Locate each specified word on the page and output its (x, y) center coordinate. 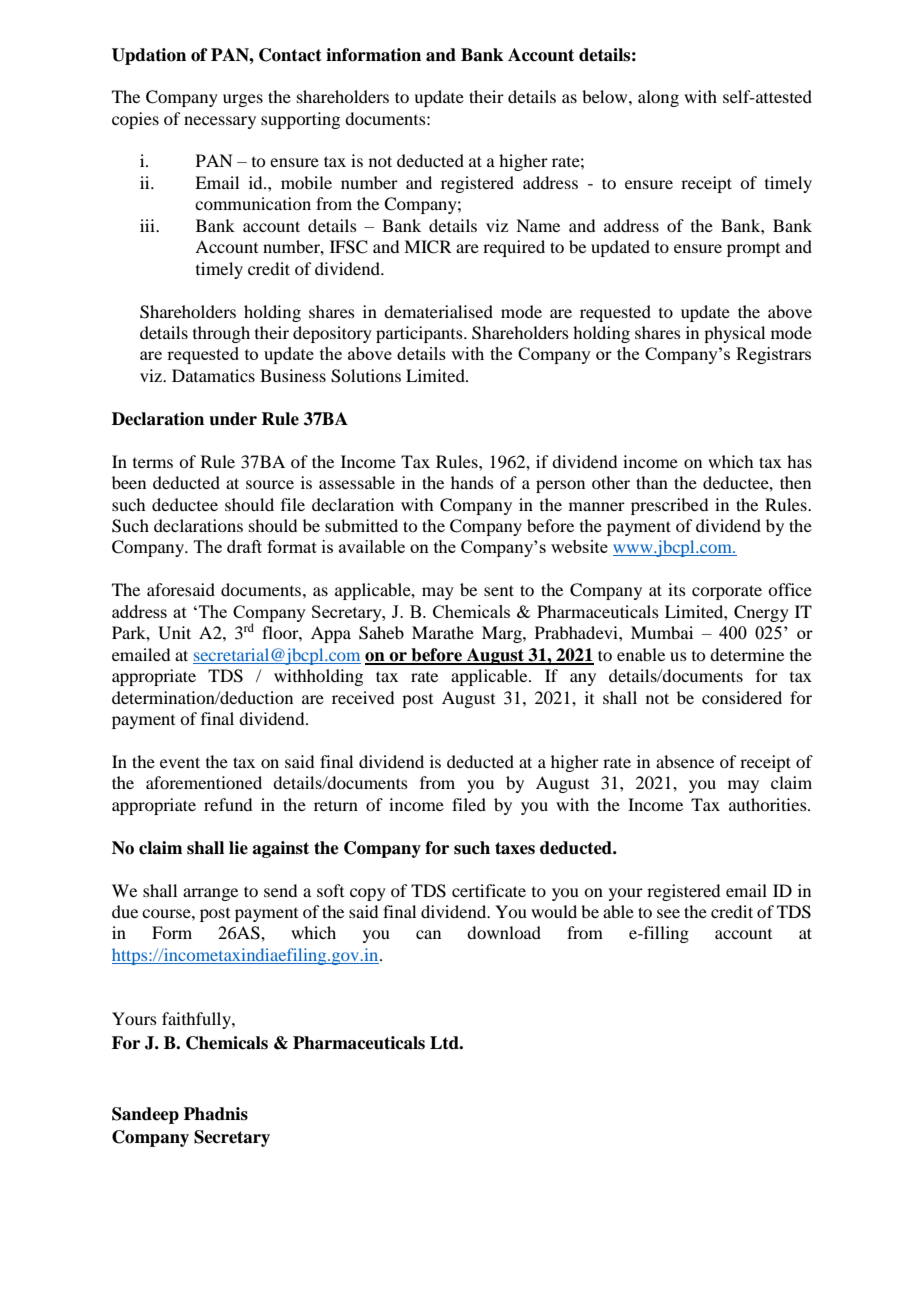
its (677, 589)
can (428, 934)
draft (244, 546)
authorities (769, 804)
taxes (515, 848)
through (221, 334)
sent (499, 590)
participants (420, 334)
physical (734, 334)
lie (238, 848)
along (658, 98)
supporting (300, 120)
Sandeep (145, 1115)
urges (243, 100)
